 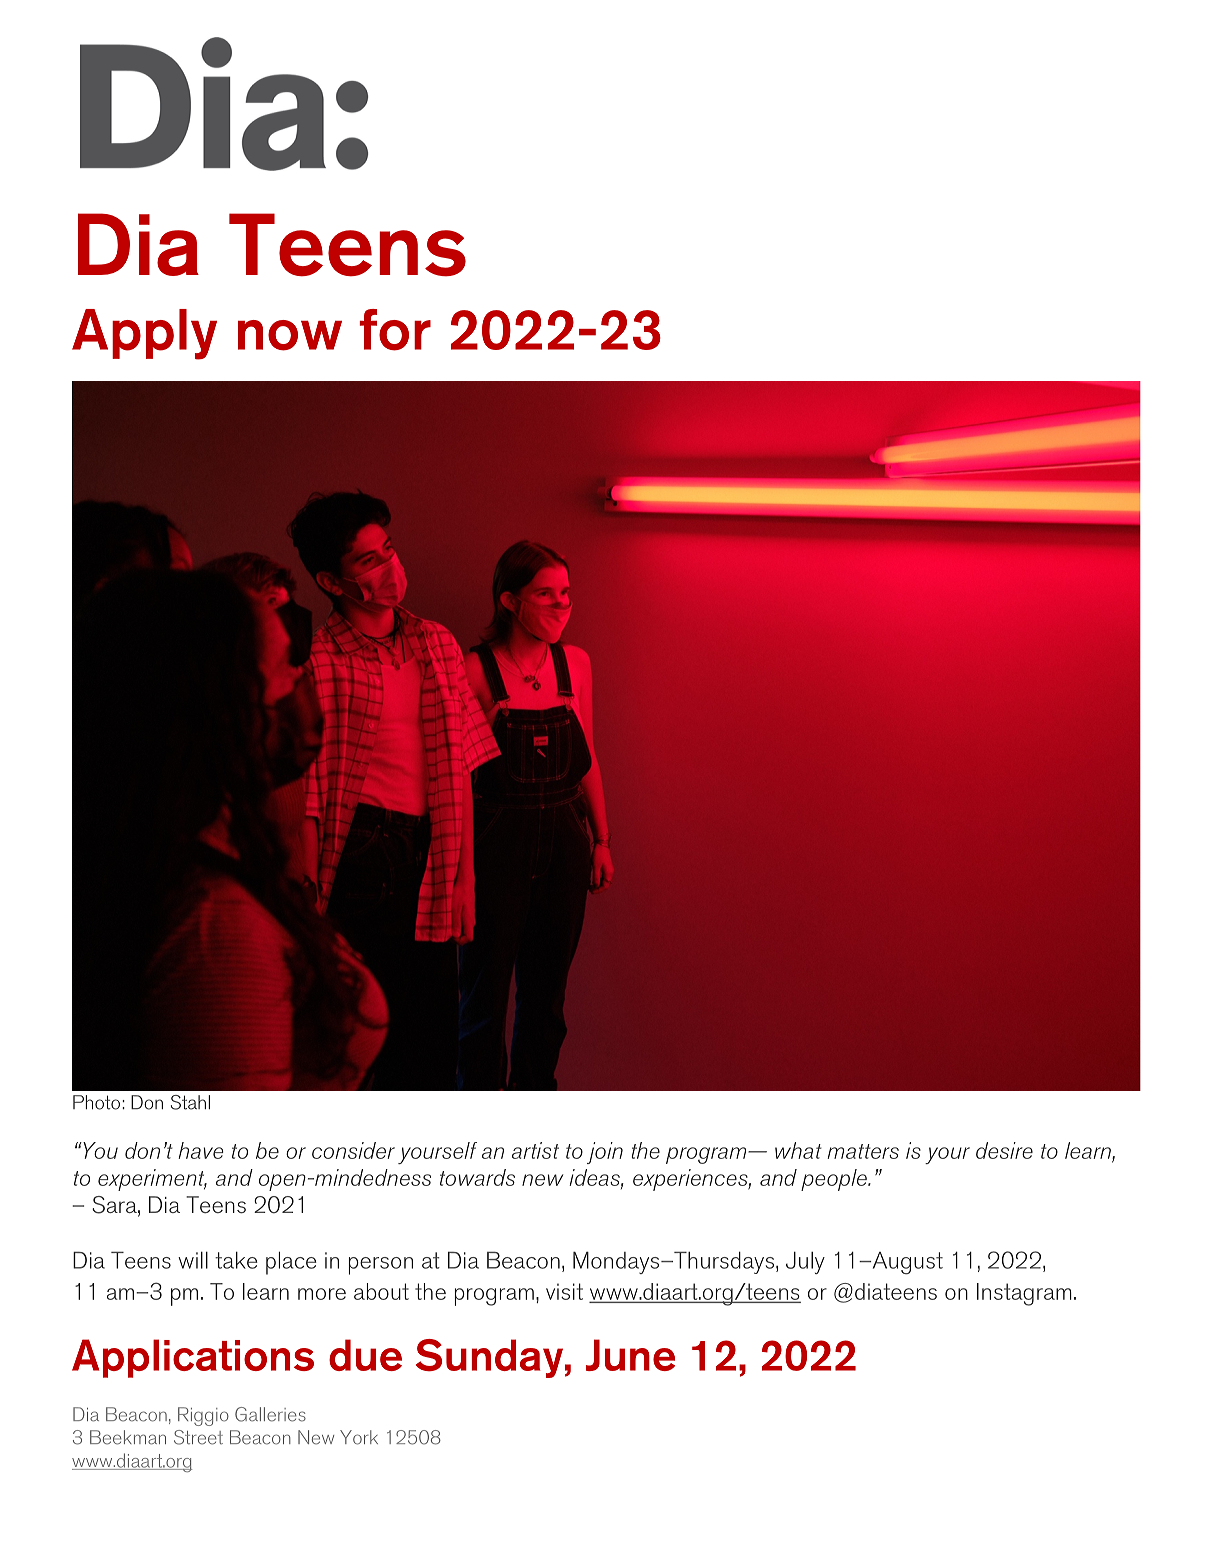 What do you see at coordinates (835, 1180) in the image?
I see `people` at bounding box center [835, 1180].
